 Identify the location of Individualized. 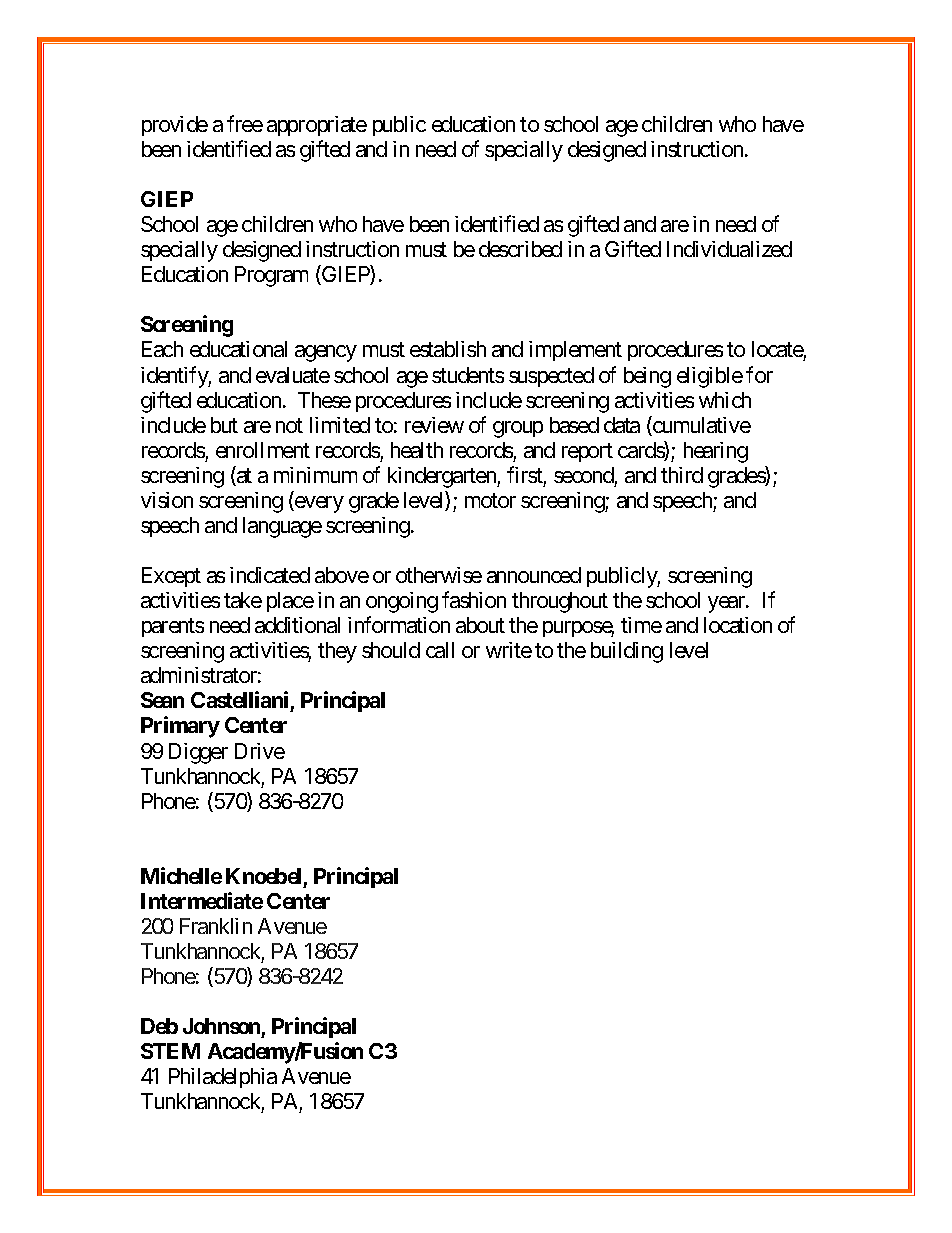
(729, 249).
